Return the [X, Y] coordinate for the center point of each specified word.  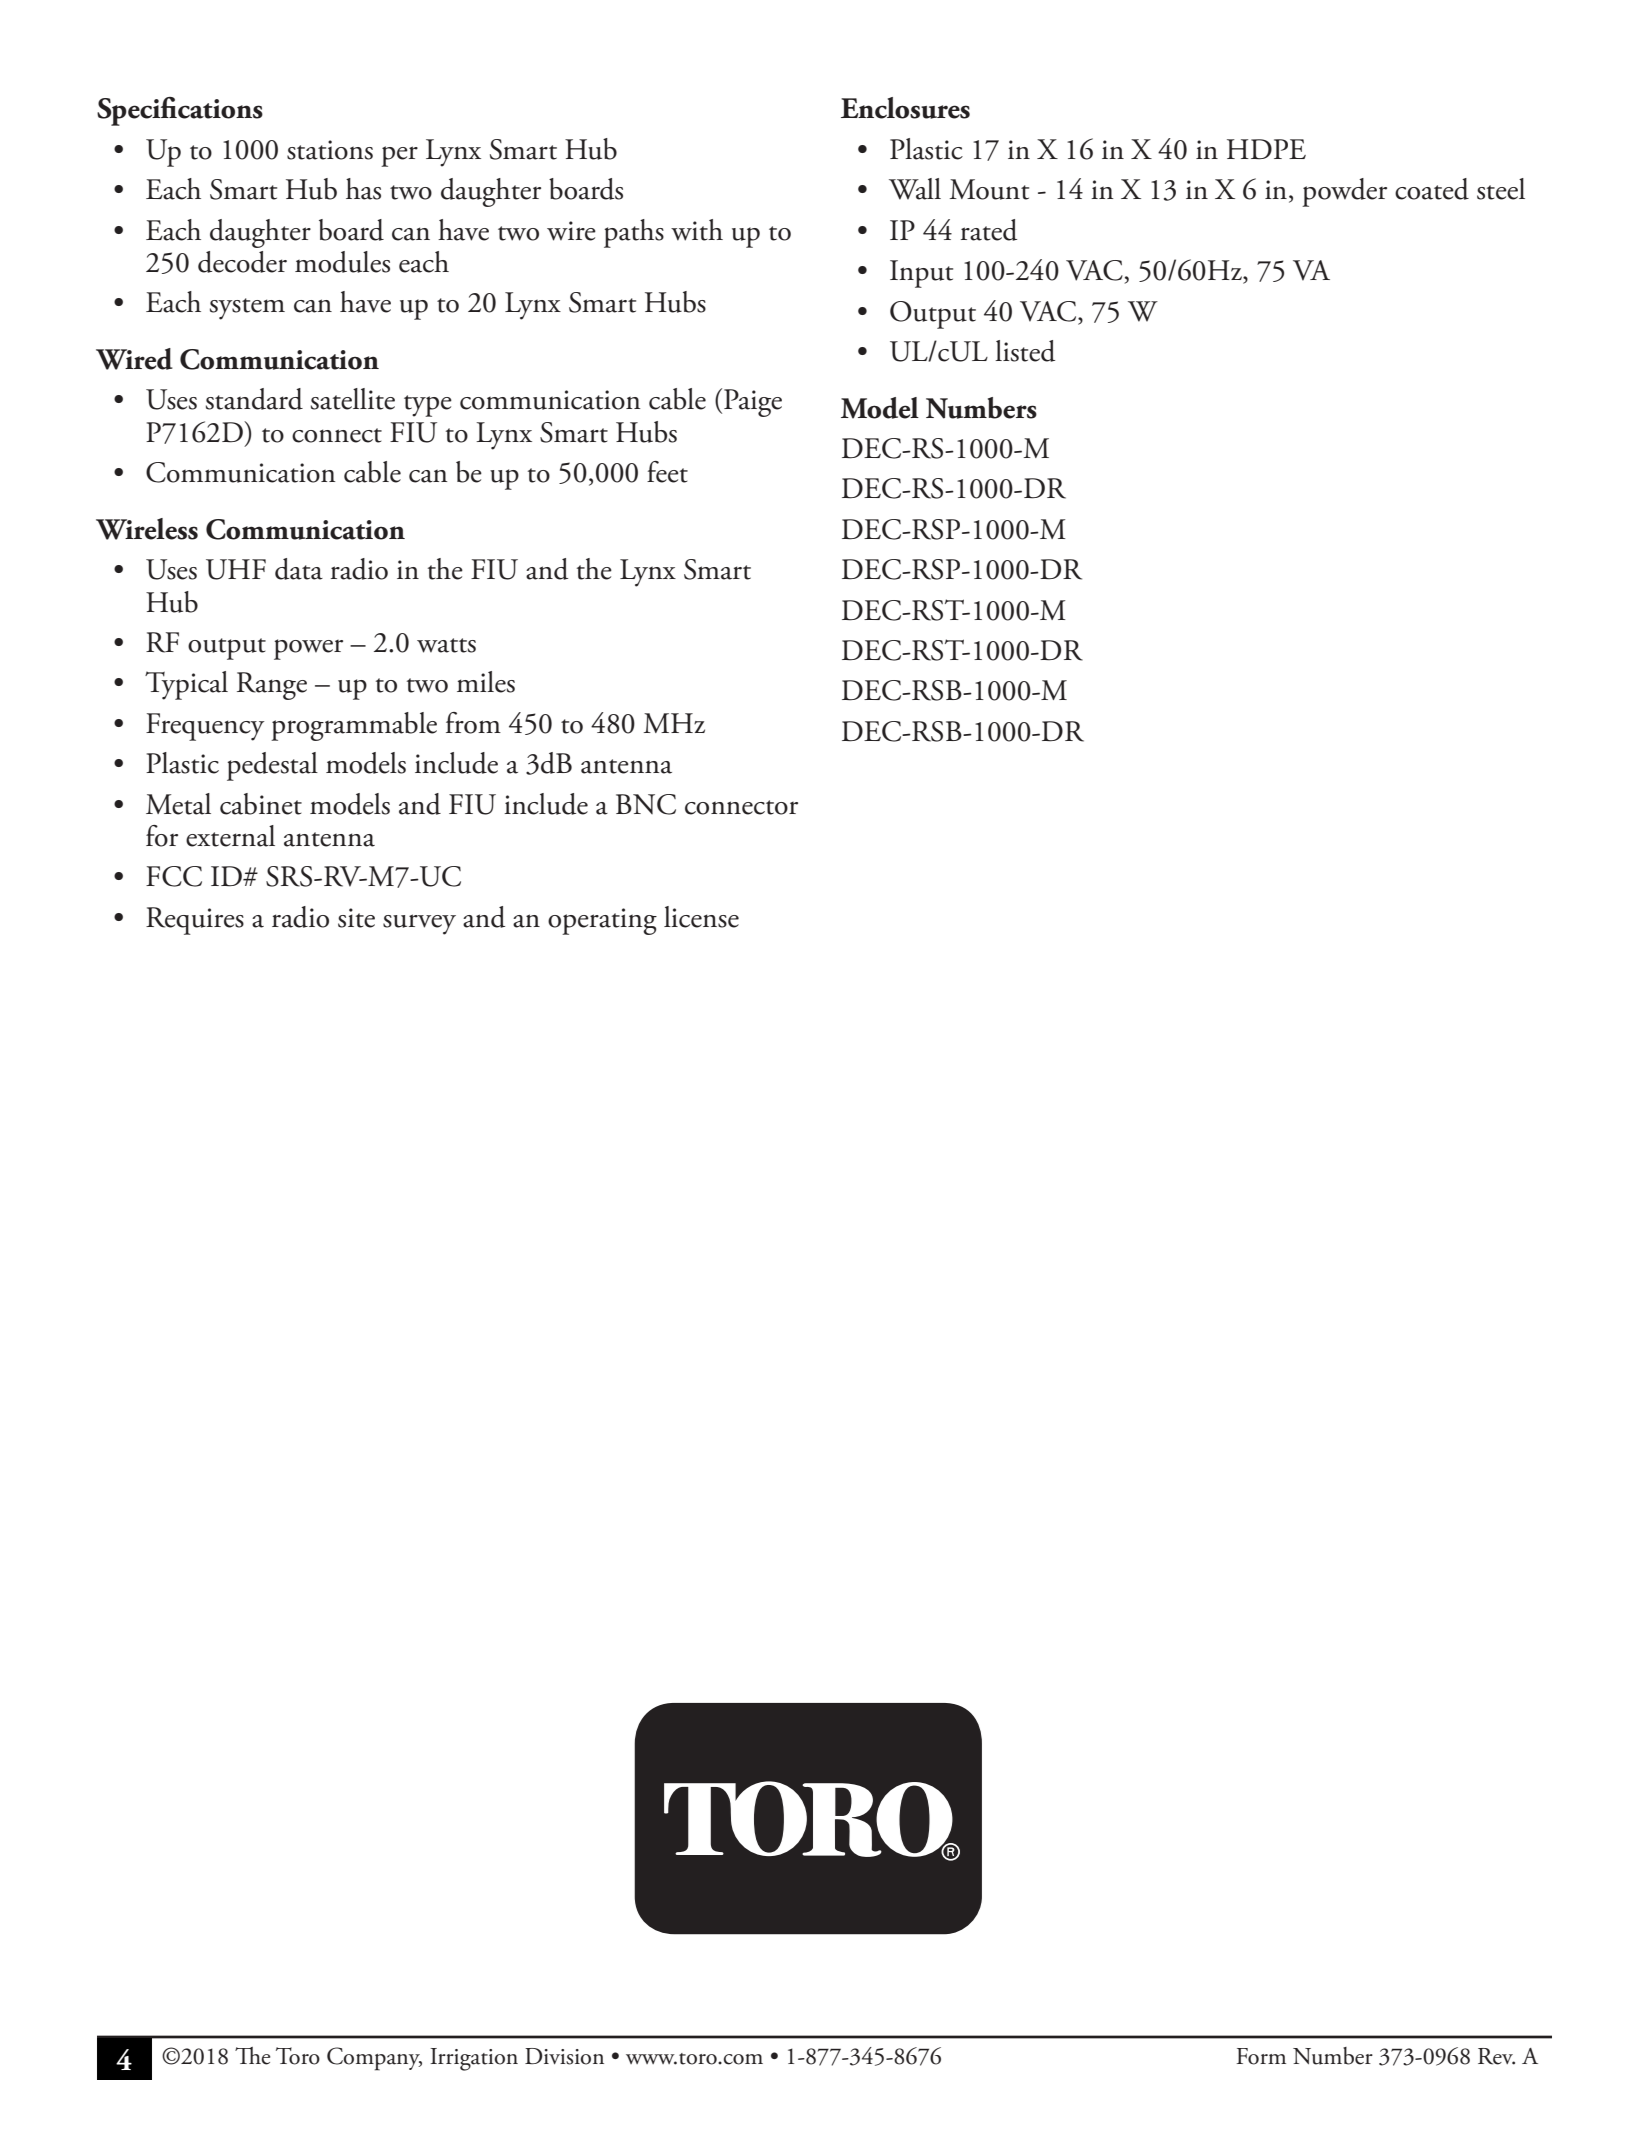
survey [419, 924]
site [356, 918]
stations [330, 150]
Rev [1496, 2056]
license [701, 917]
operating [602, 921]
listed [1025, 351]
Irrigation [474, 2059]
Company [374, 2059]
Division [564, 2056]
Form [1261, 2056]
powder [1344, 192]
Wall [915, 189]
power [308, 649]
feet [667, 472]
